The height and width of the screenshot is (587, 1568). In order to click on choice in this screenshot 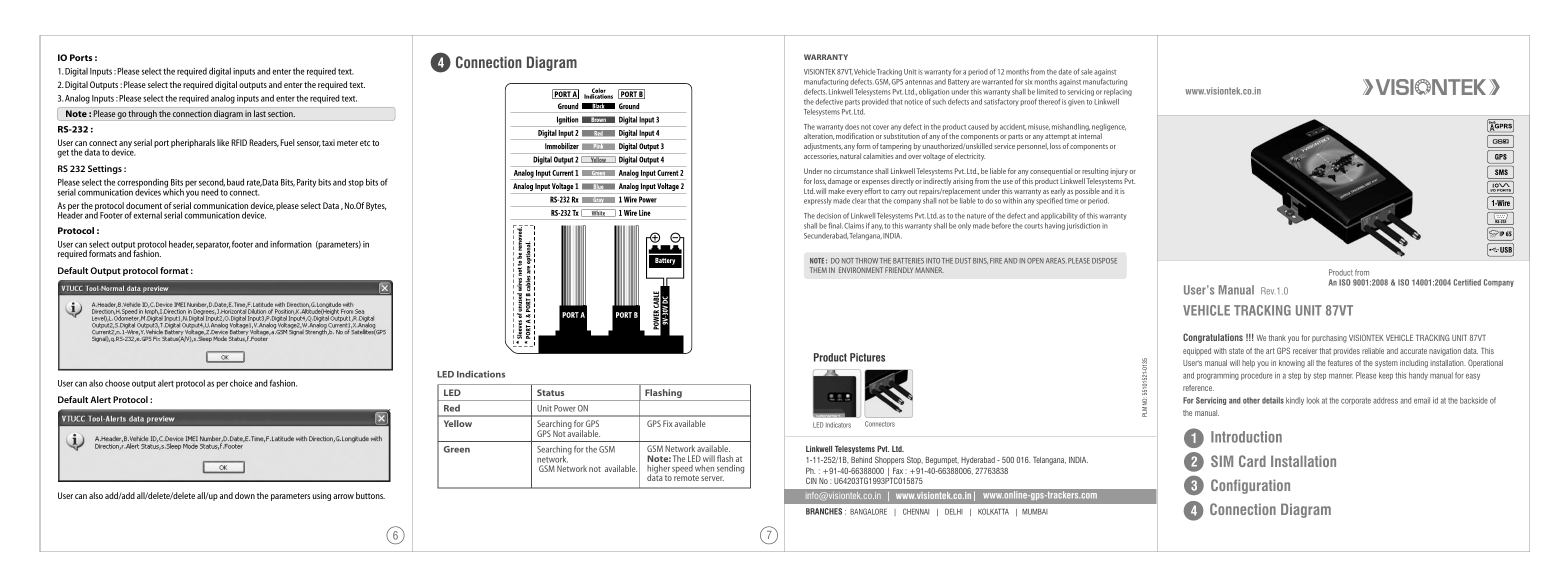, I will do `click(241, 383)`.
